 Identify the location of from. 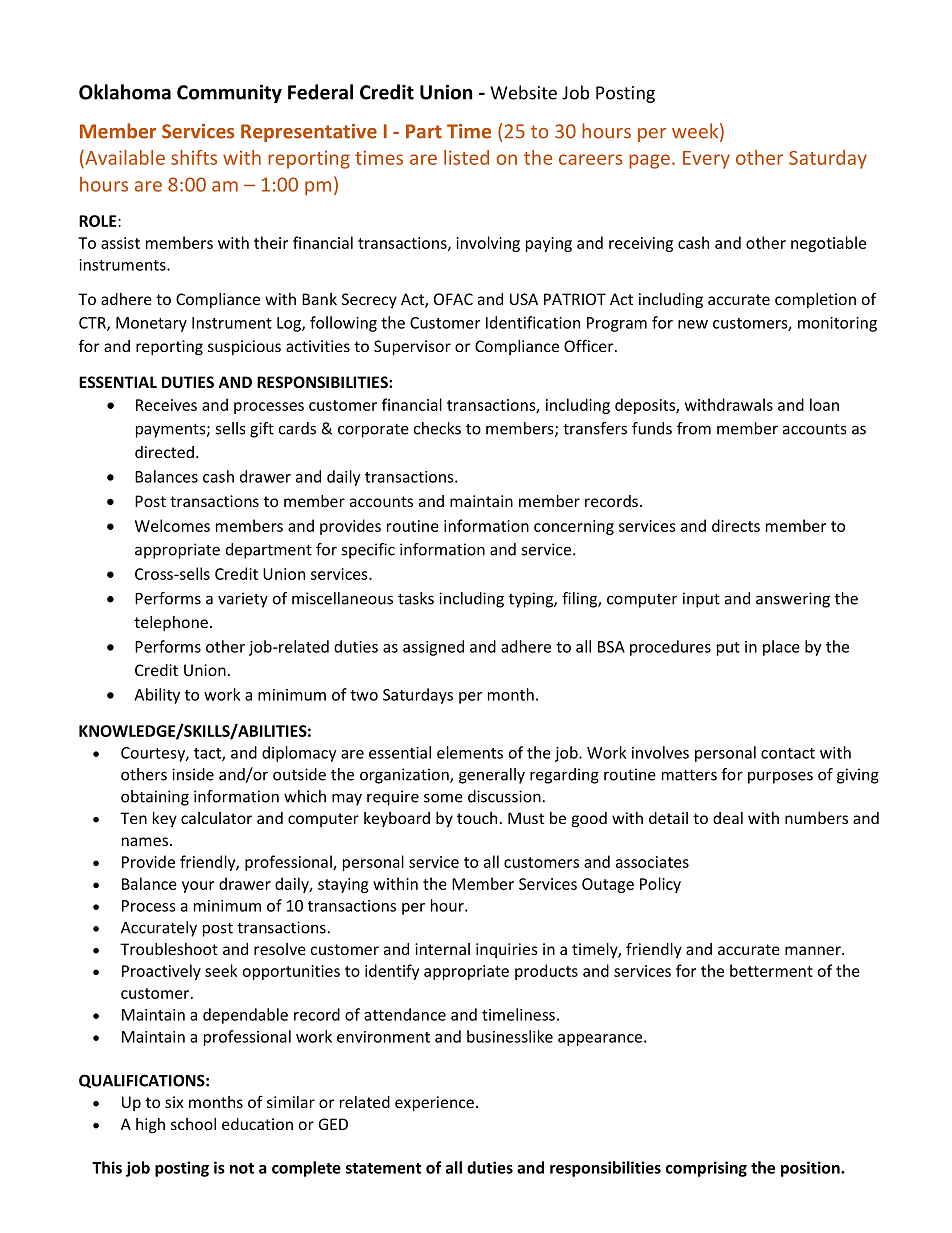
(694, 428).
